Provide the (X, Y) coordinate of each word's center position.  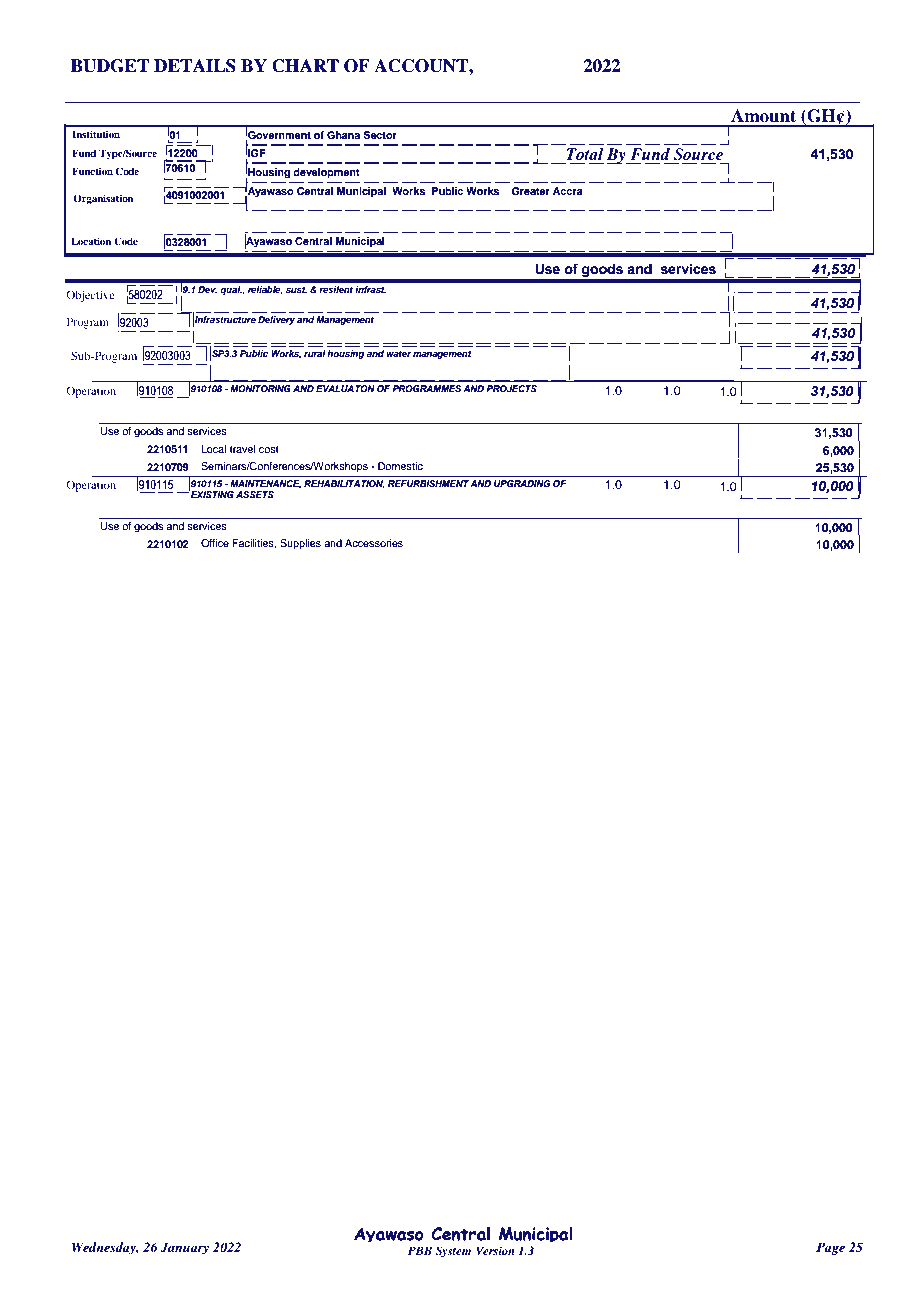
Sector (380, 135)
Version (495, 1250)
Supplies (300, 544)
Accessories (374, 543)
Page (830, 1248)
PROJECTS (511, 388)
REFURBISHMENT (428, 483)
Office (215, 543)
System (453, 1252)
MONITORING (260, 388)
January (184, 1248)
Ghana (343, 135)
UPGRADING (522, 483)
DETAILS (195, 66)
